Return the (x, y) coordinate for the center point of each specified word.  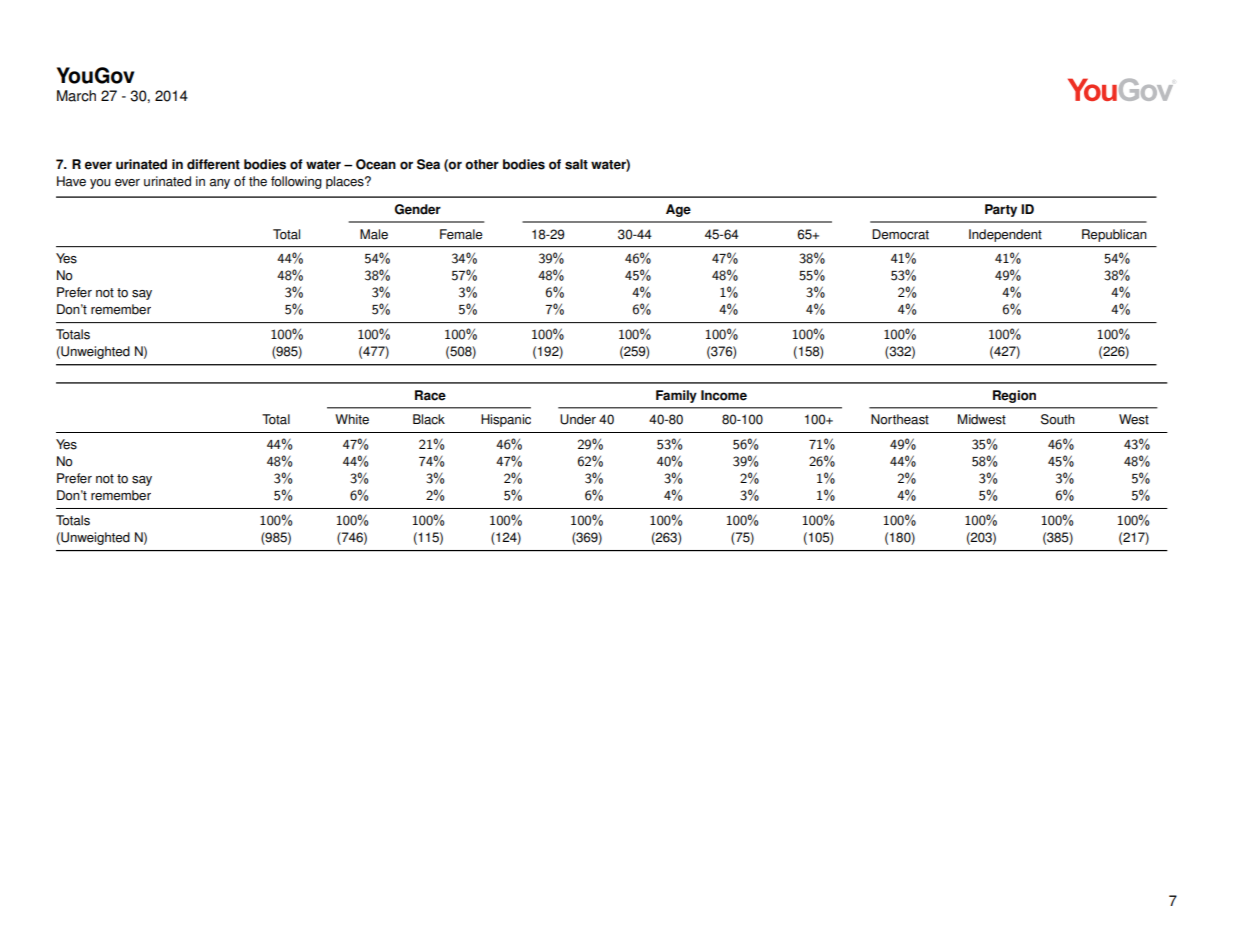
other (482, 164)
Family (676, 396)
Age (678, 210)
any (220, 184)
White (352, 419)
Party (1001, 210)
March (76, 96)
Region (1014, 396)
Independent (1005, 235)
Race (430, 395)
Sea (428, 164)
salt (576, 164)
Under (578, 419)
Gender (417, 209)
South (1058, 419)
